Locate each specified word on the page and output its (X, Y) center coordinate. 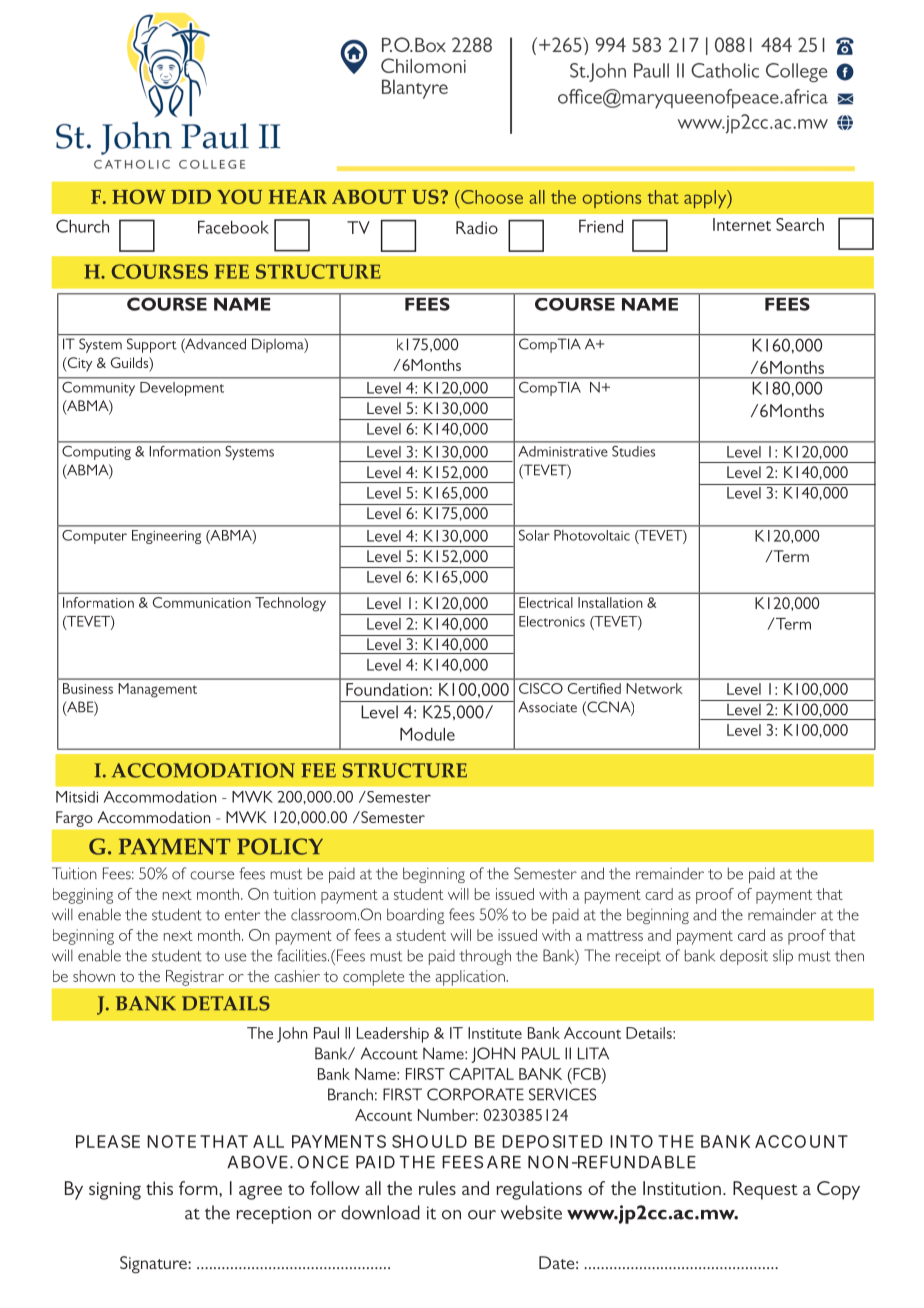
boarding (415, 916)
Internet (742, 224)
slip (783, 957)
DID (191, 197)
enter (242, 915)
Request (765, 1190)
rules (437, 1188)
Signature (154, 1265)
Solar (534, 535)
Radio (477, 227)
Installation (610, 602)
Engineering (166, 537)
